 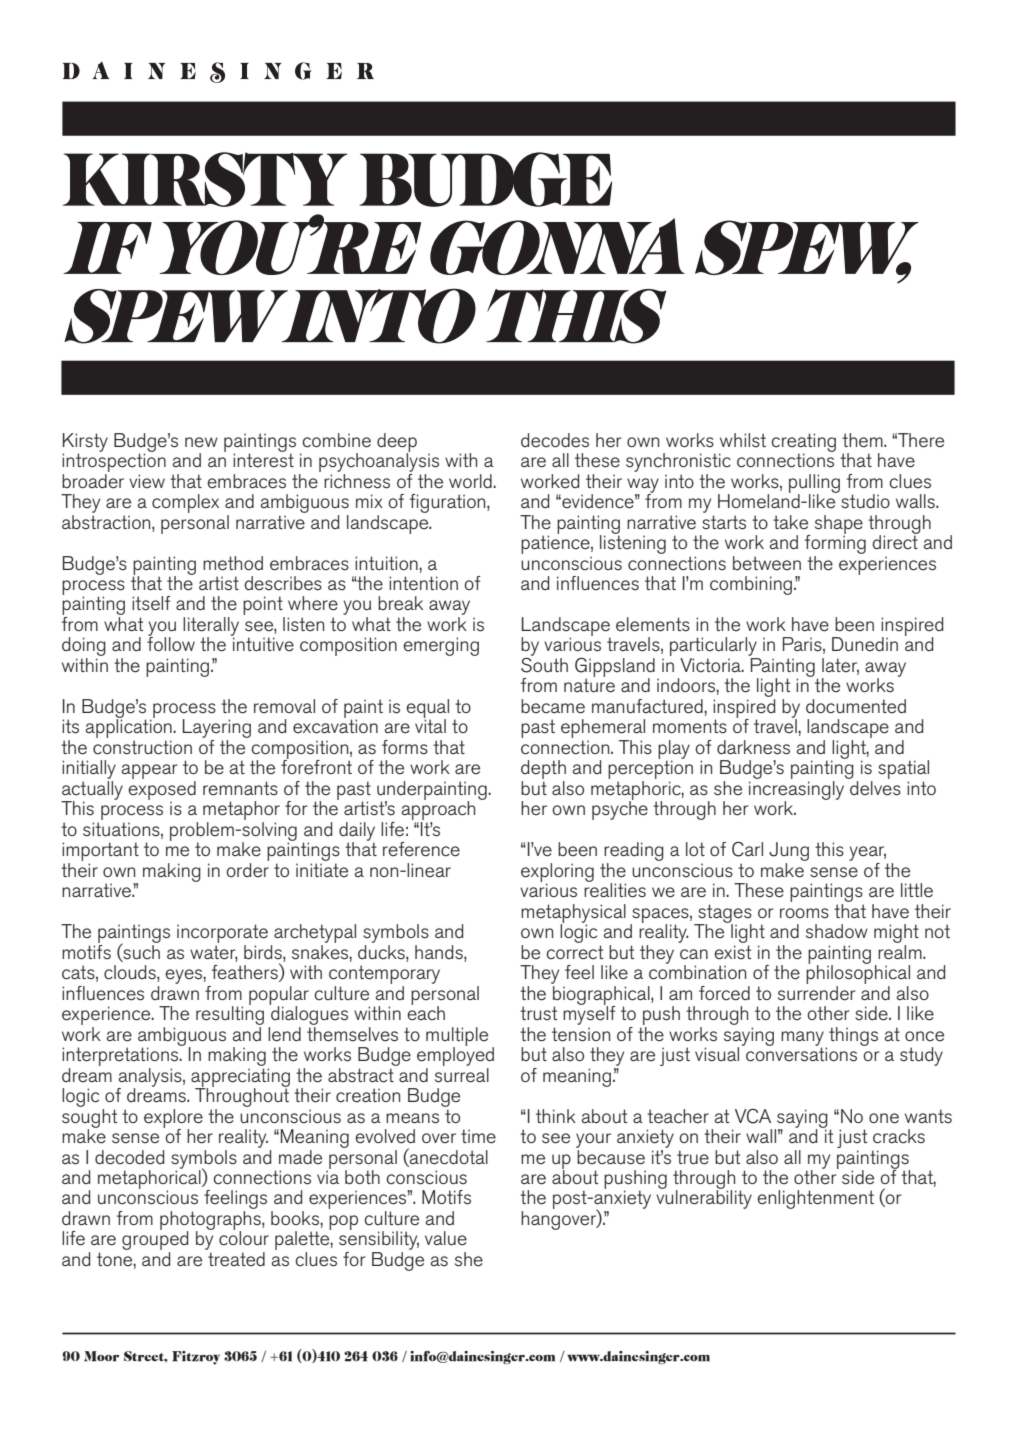 I want to click on increasingly, so click(x=798, y=790).
